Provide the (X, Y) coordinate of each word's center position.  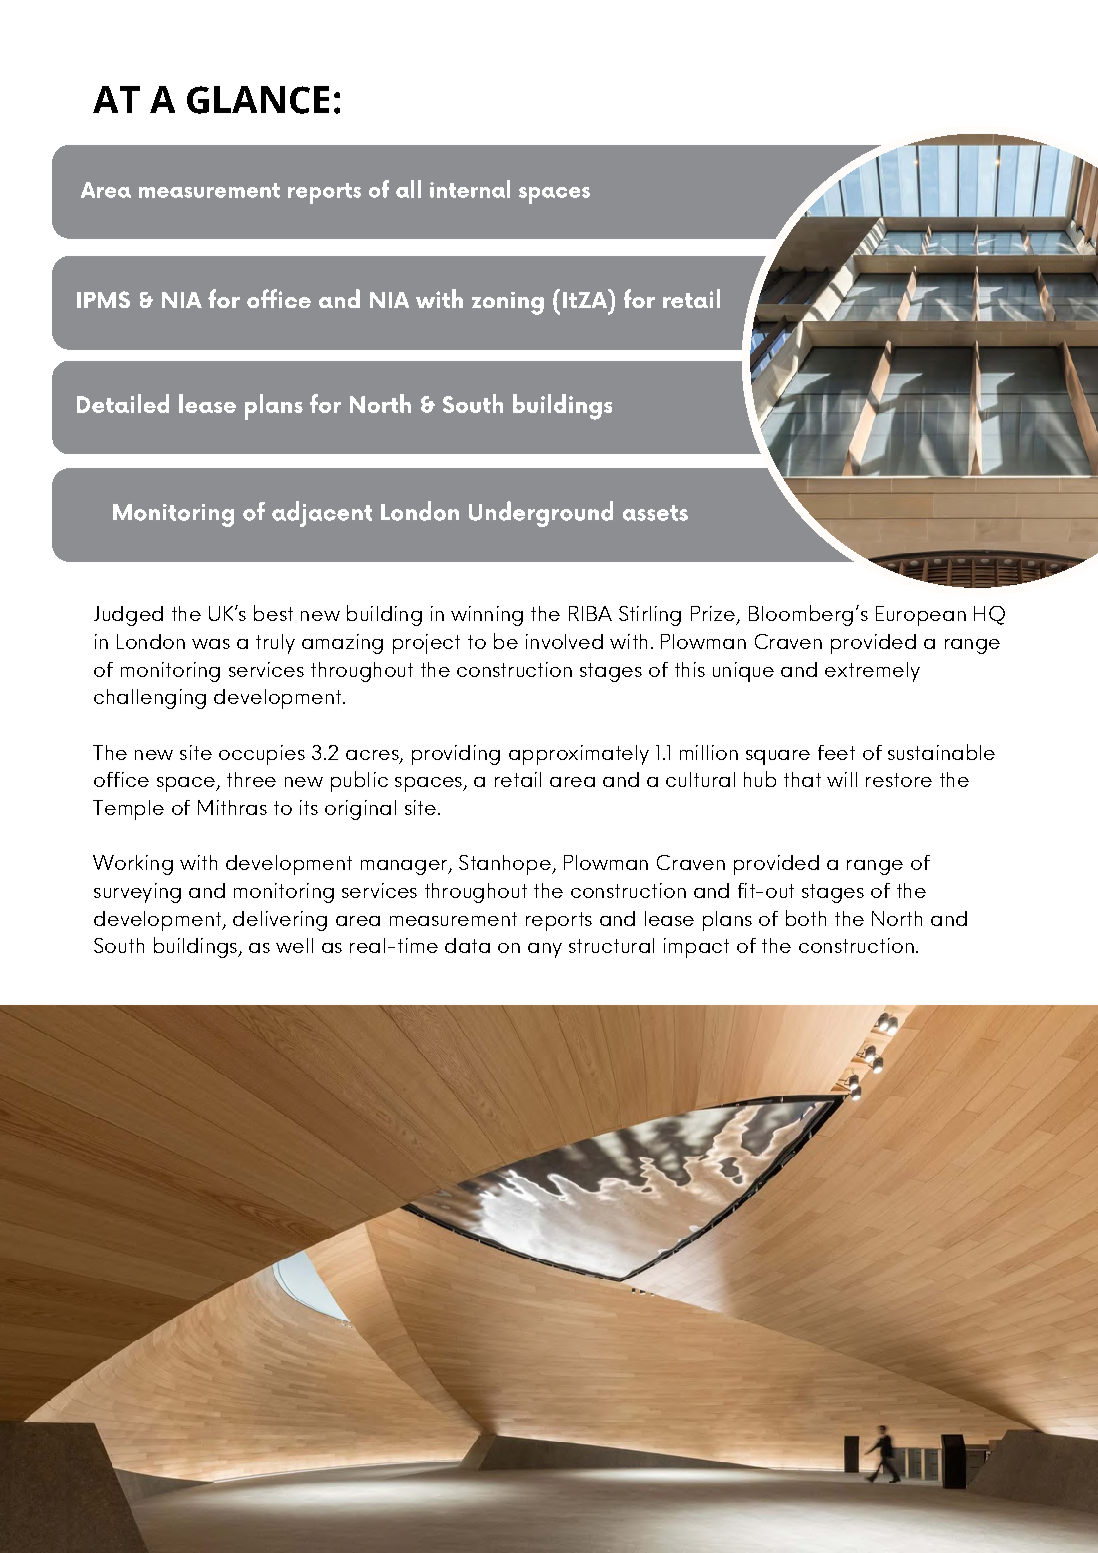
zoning (508, 303)
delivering (280, 921)
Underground (541, 514)
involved (564, 641)
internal (470, 189)
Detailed (123, 403)
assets (655, 513)
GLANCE (258, 100)
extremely (872, 672)
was (211, 644)
